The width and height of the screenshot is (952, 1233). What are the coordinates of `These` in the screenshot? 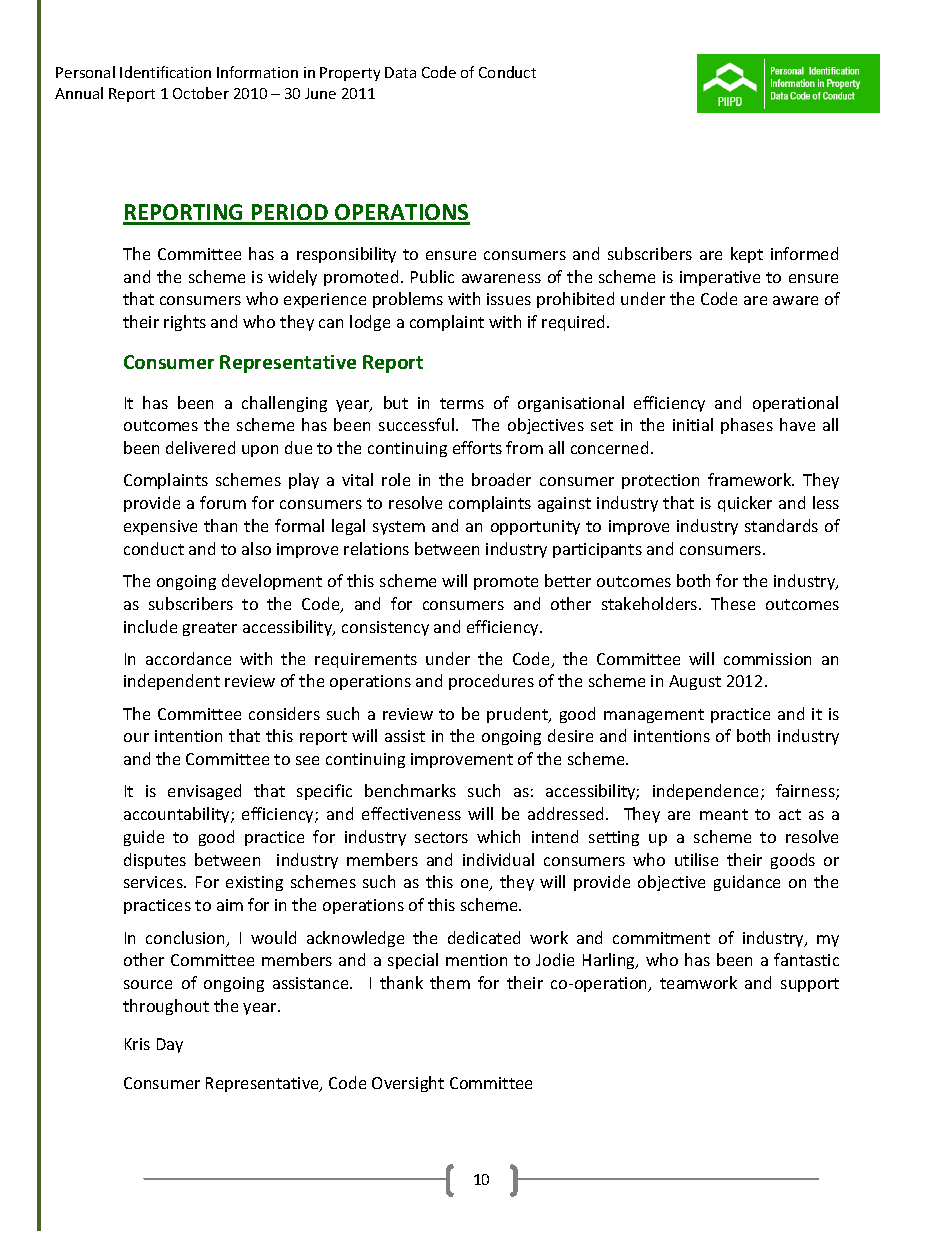 It's located at (733, 603).
